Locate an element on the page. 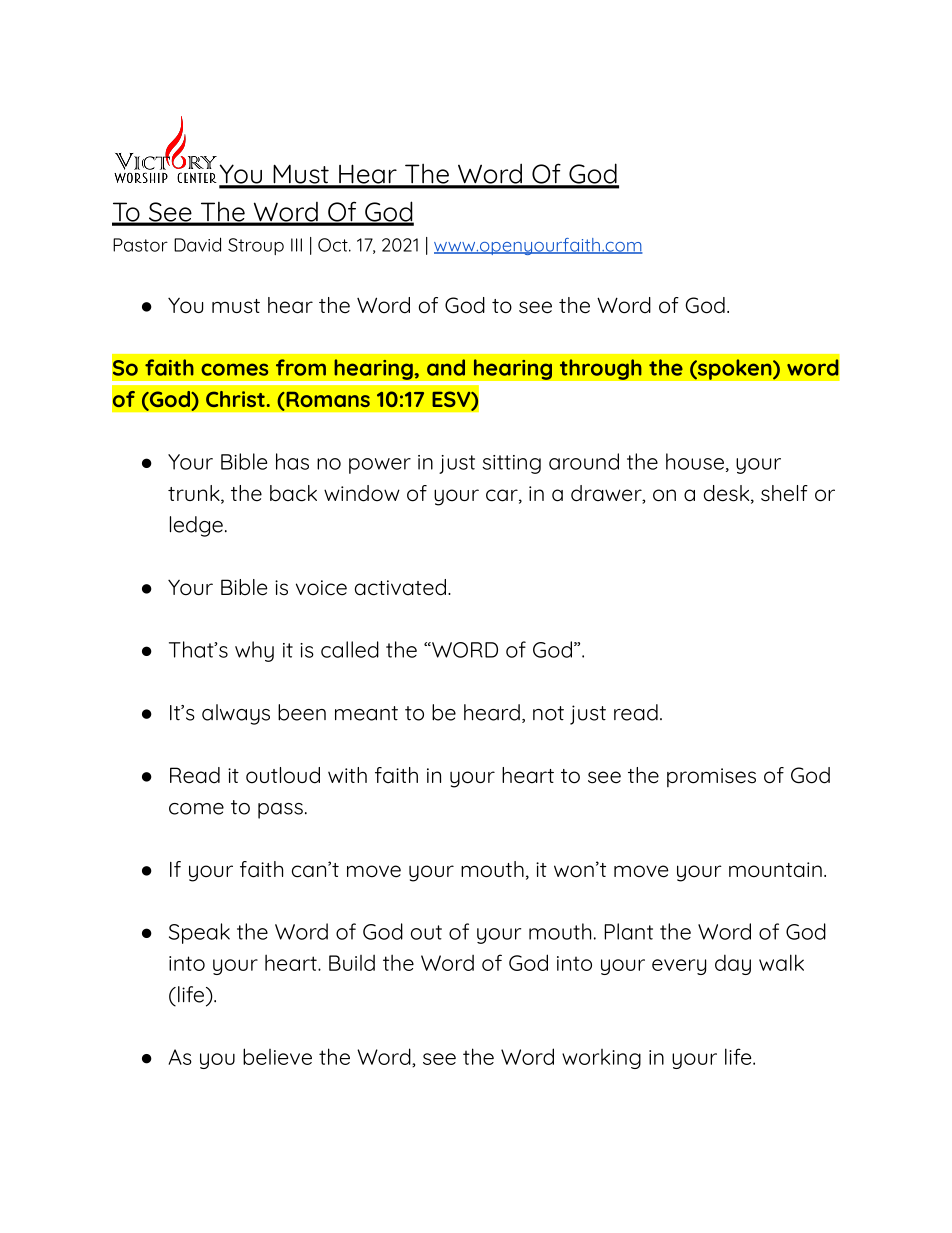  trunk is located at coordinates (195, 494).
